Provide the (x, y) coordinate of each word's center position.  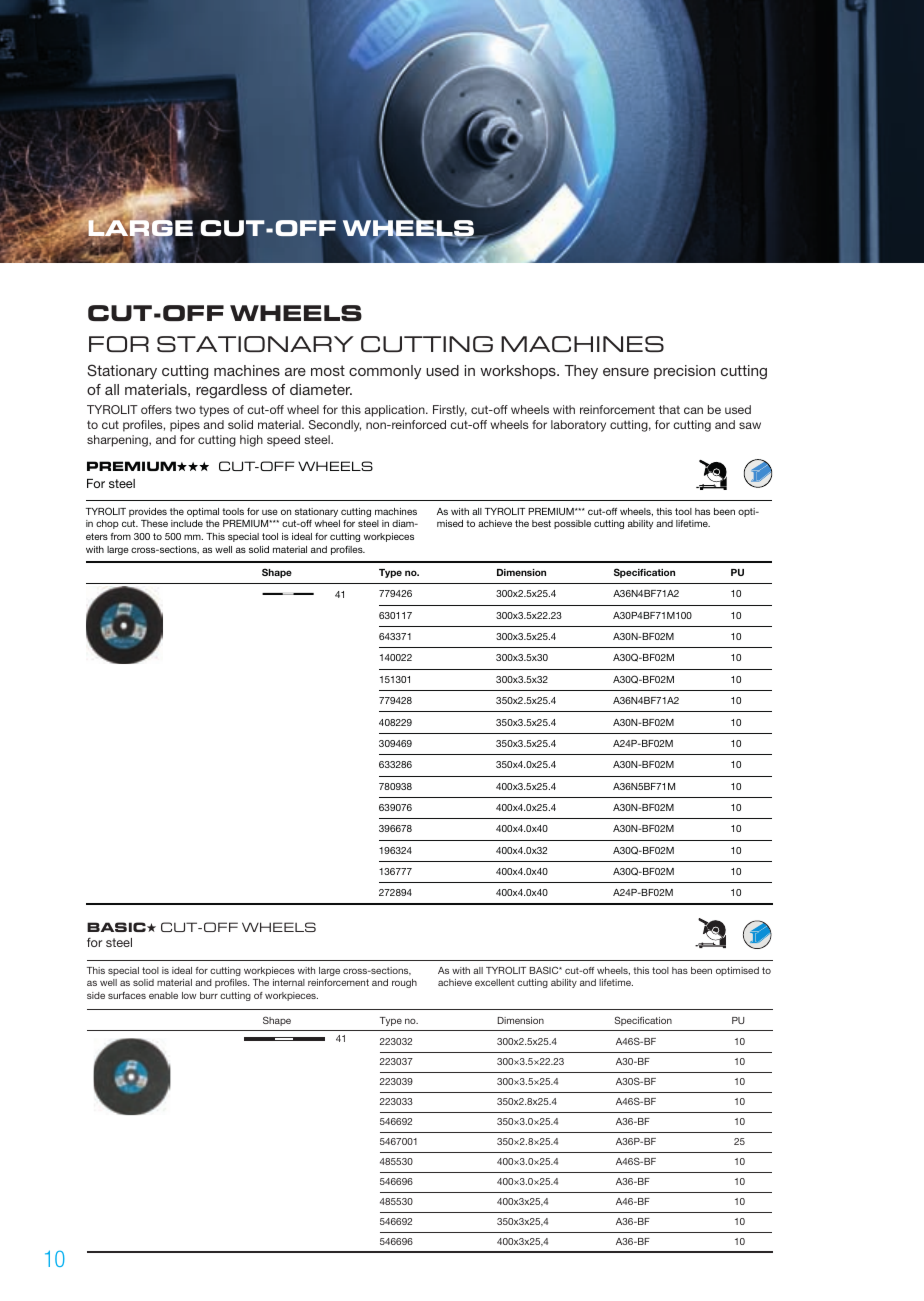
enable (163, 995)
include (187, 523)
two (185, 410)
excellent (495, 982)
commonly (385, 372)
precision (684, 372)
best (541, 523)
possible (572, 524)
